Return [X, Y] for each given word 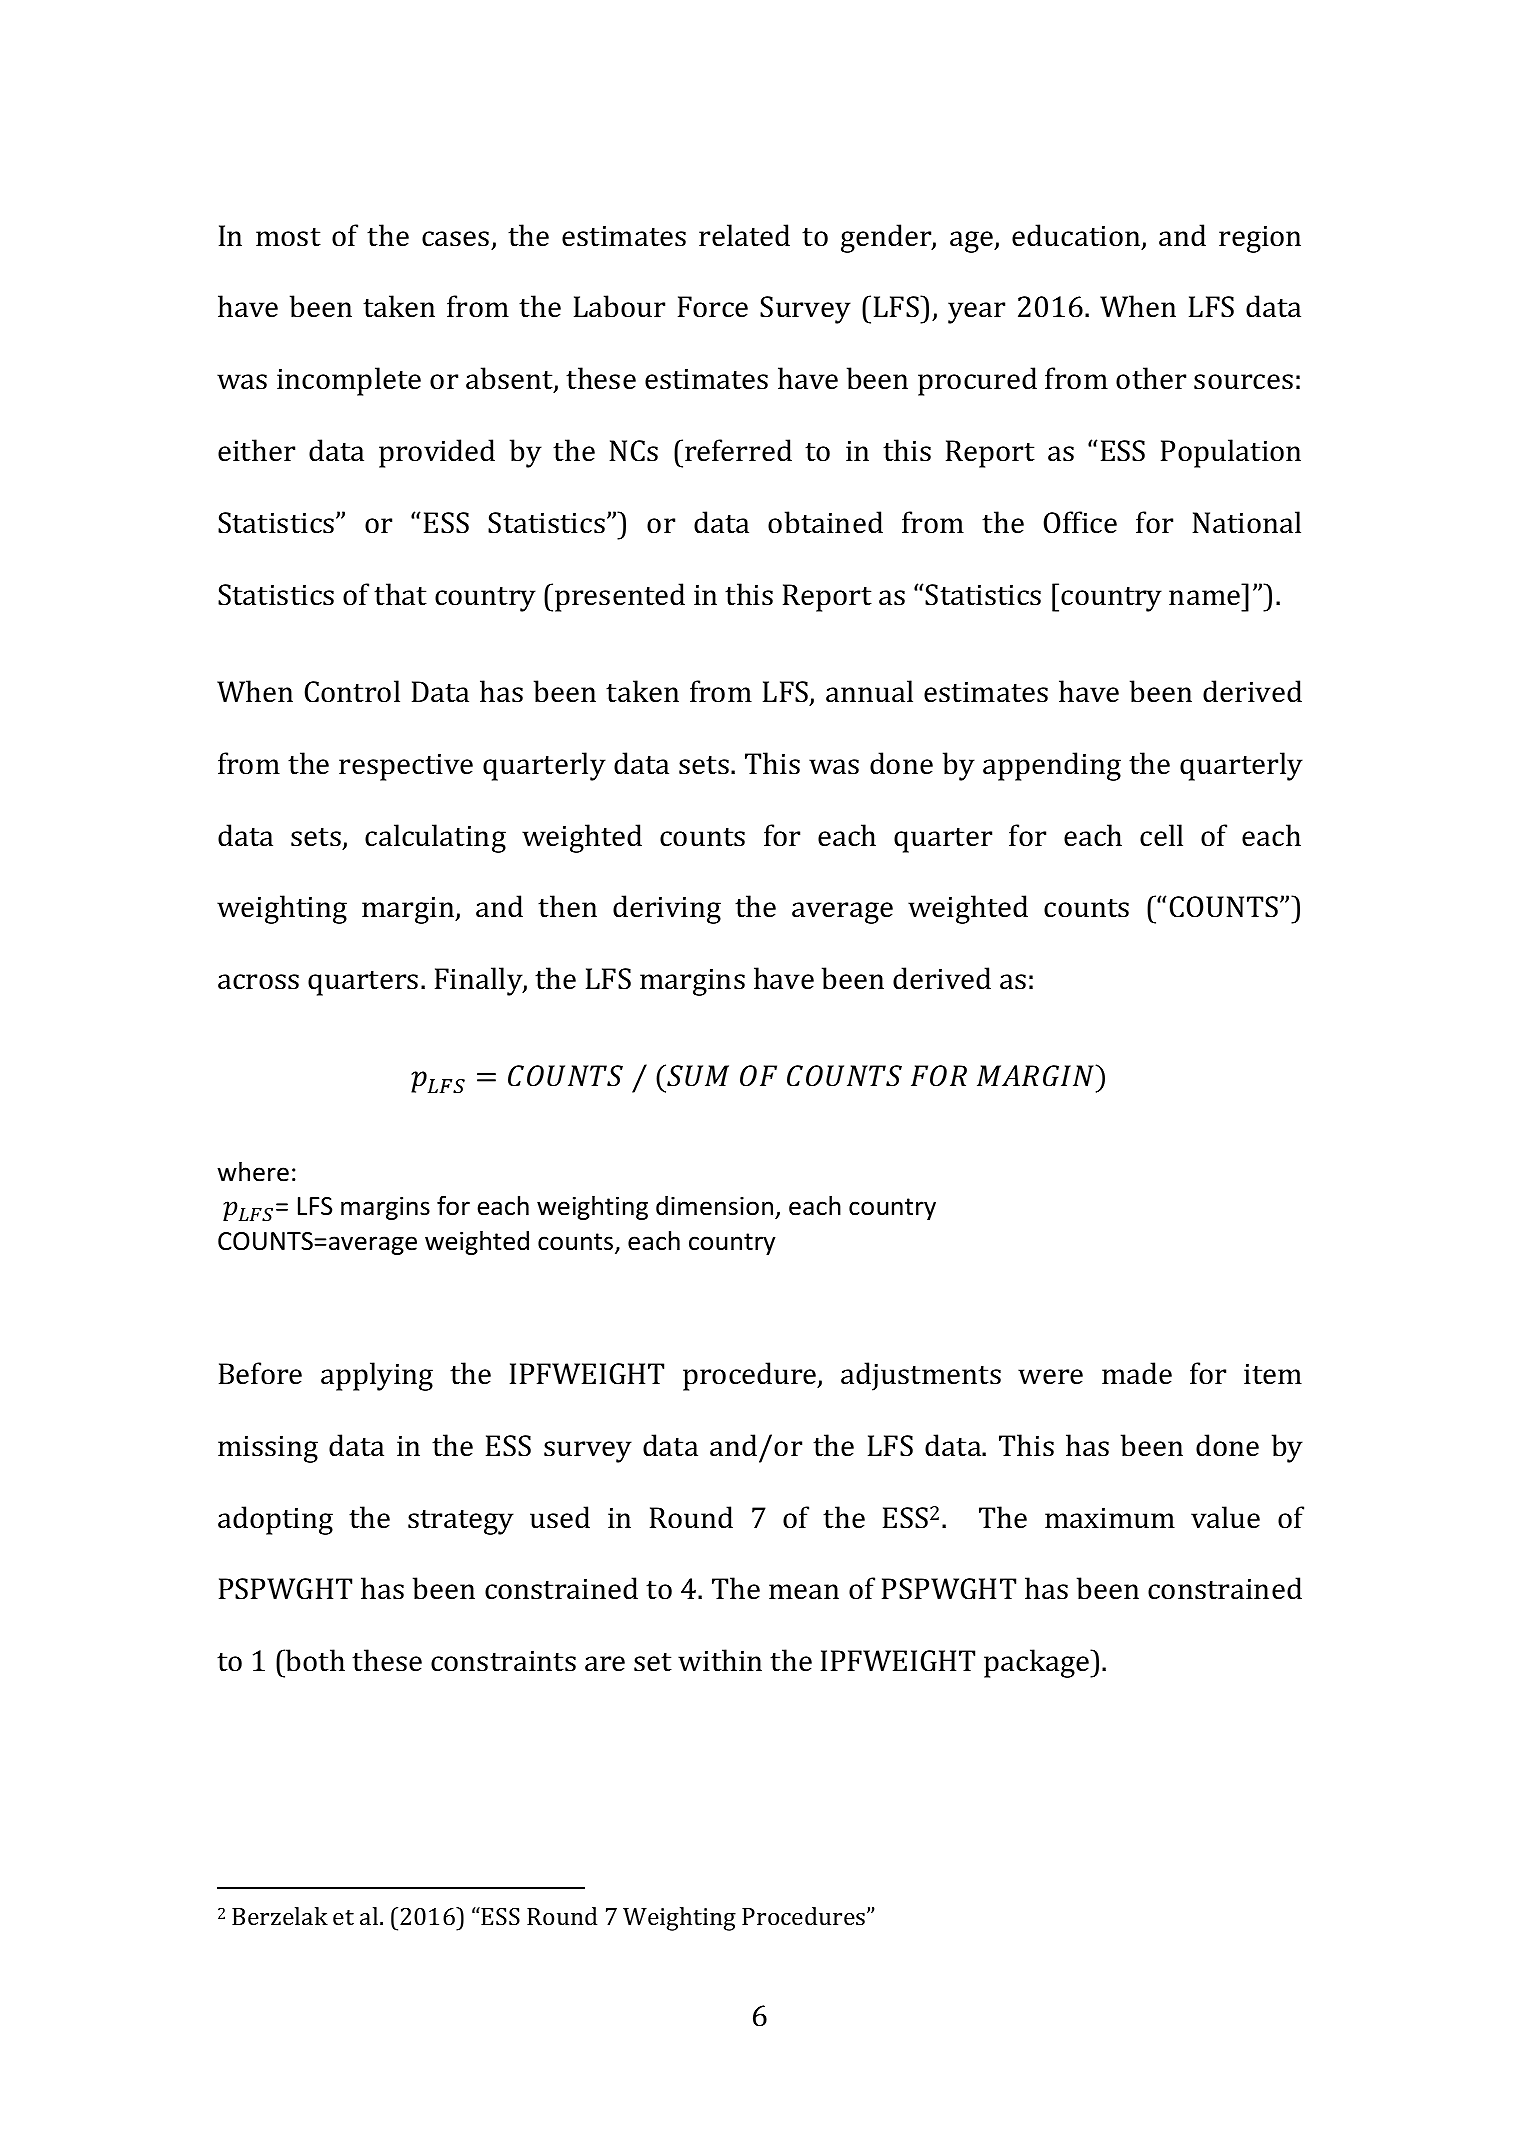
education [1077, 236]
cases [455, 239]
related [744, 235]
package [1037, 1663]
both [314, 1660]
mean [804, 1592]
